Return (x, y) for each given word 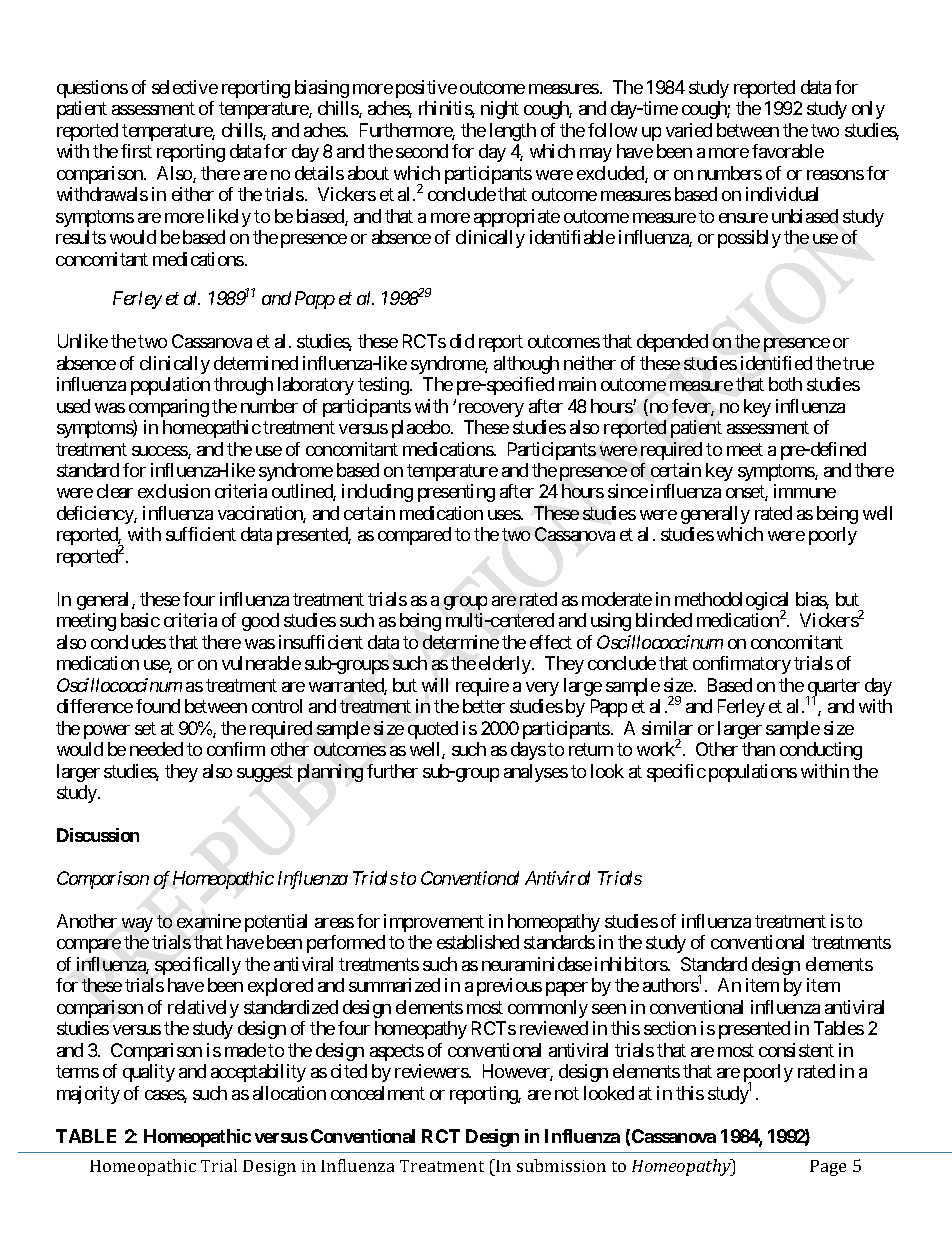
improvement (434, 923)
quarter (833, 689)
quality (149, 1073)
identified (776, 363)
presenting (456, 493)
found (158, 706)
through (243, 386)
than (758, 749)
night (500, 110)
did (462, 341)
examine (209, 921)
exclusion (174, 491)
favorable (788, 151)
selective (185, 87)
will (435, 685)
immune (805, 491)
